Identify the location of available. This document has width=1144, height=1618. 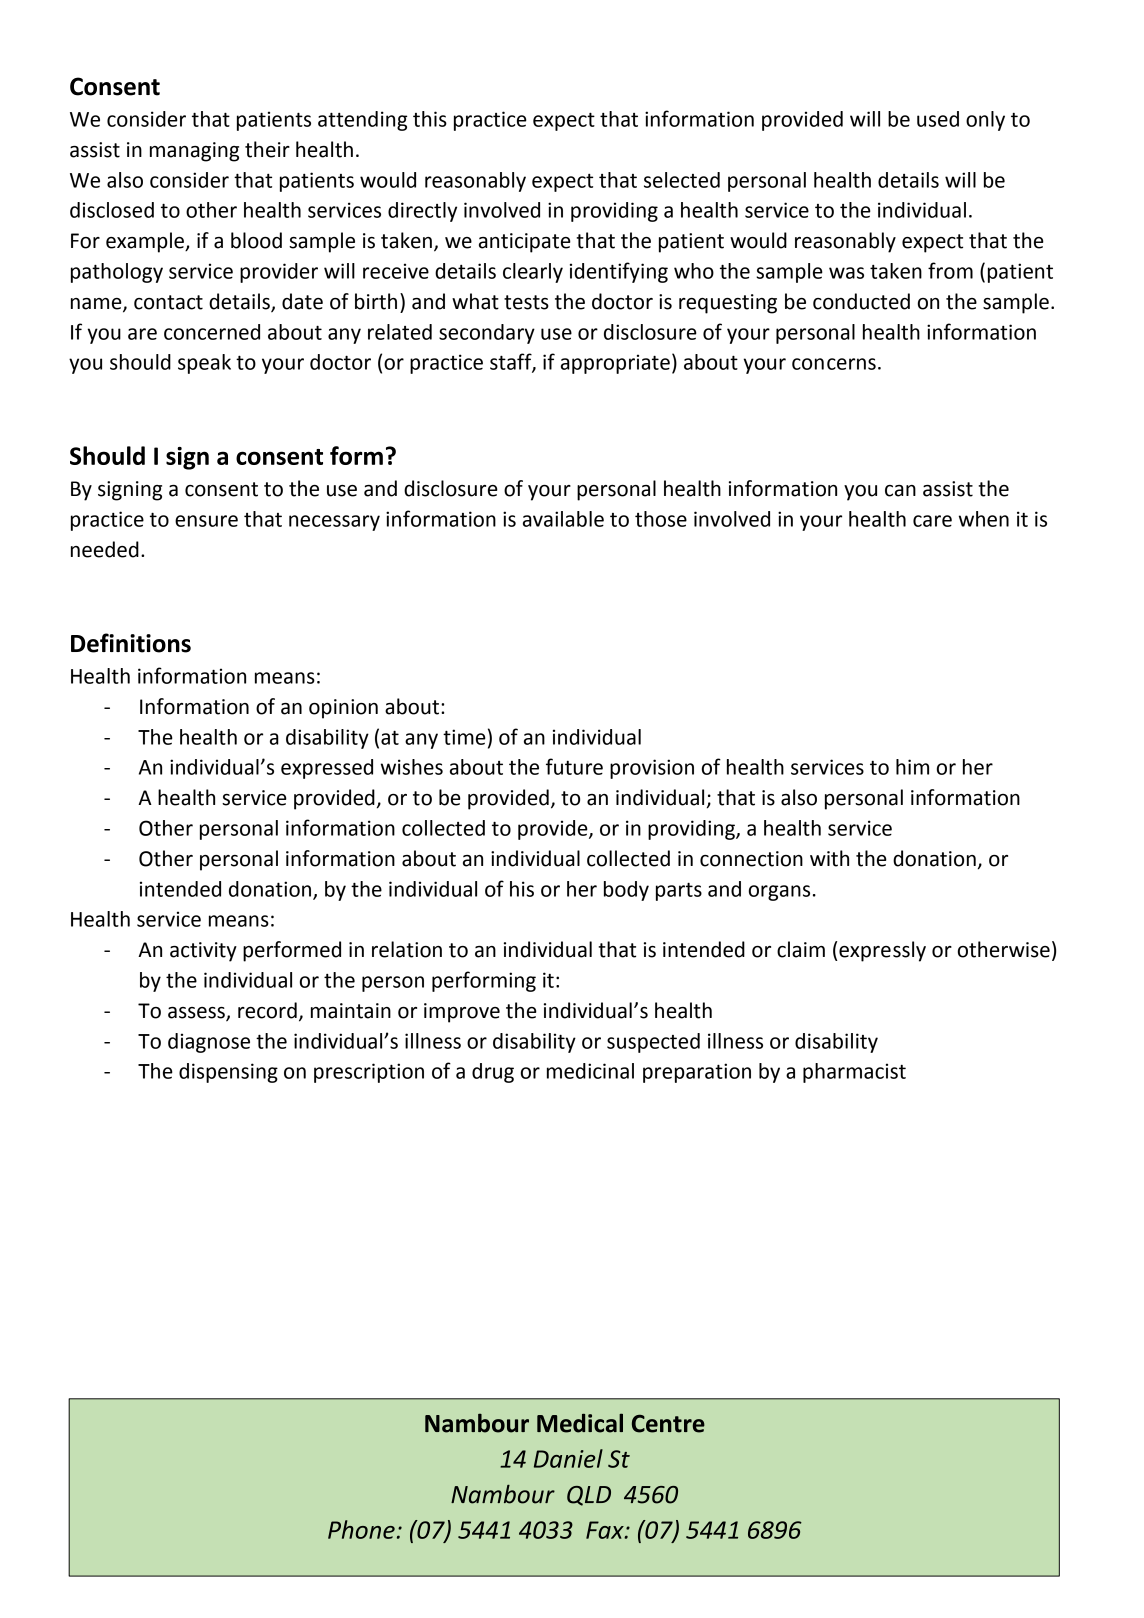
(563, 519).
